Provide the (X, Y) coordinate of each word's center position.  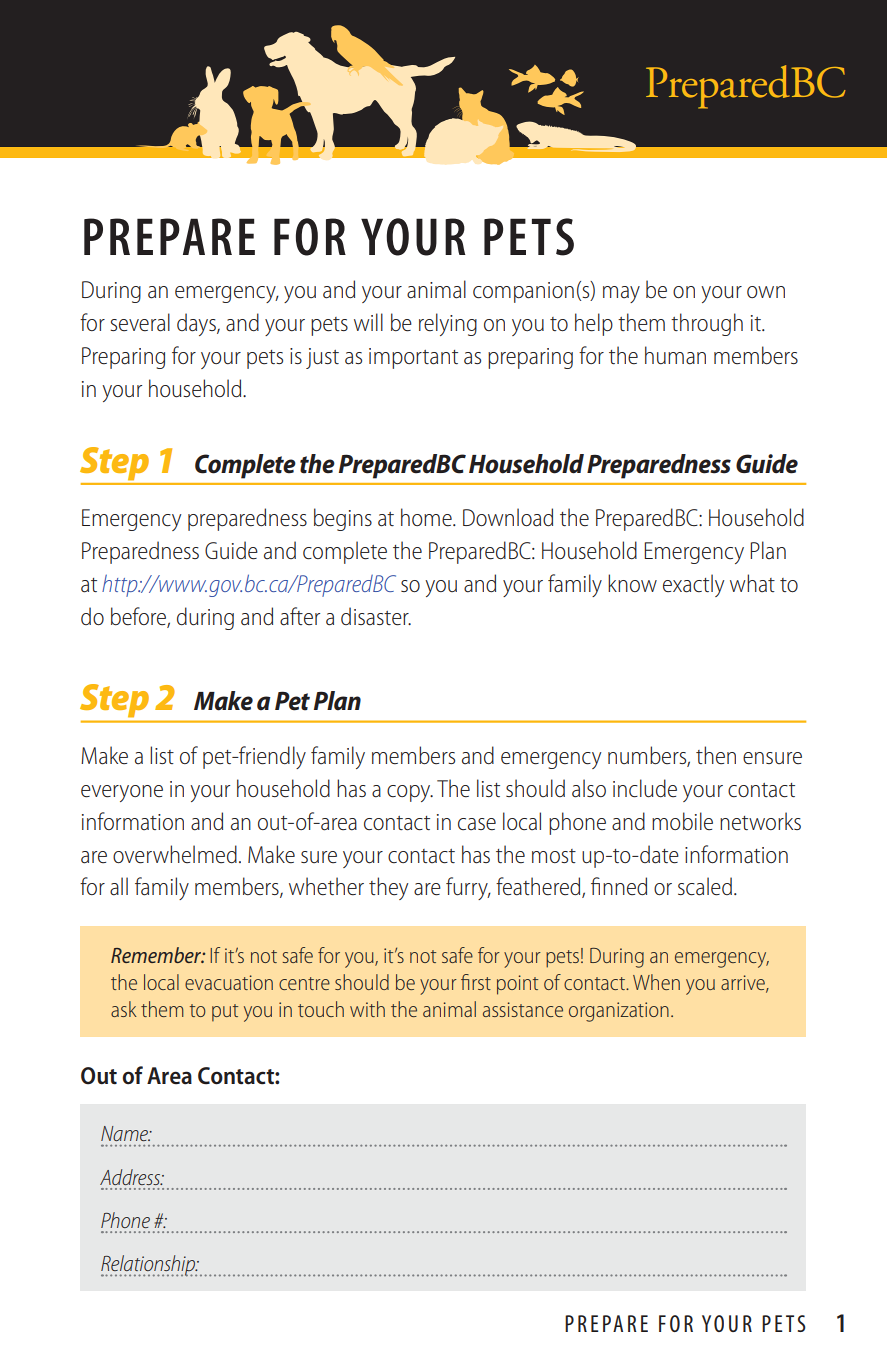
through (707, 324)
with (367, 1009)
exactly (693, 585)
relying (448, 324)
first (476, 982)
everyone (122, 793)
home (427, 517)
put (225, 1013)
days (197, 324)
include (645, 788)
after (300, 616)
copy (410, 793)
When (656, 982)
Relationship (149, 1266)
